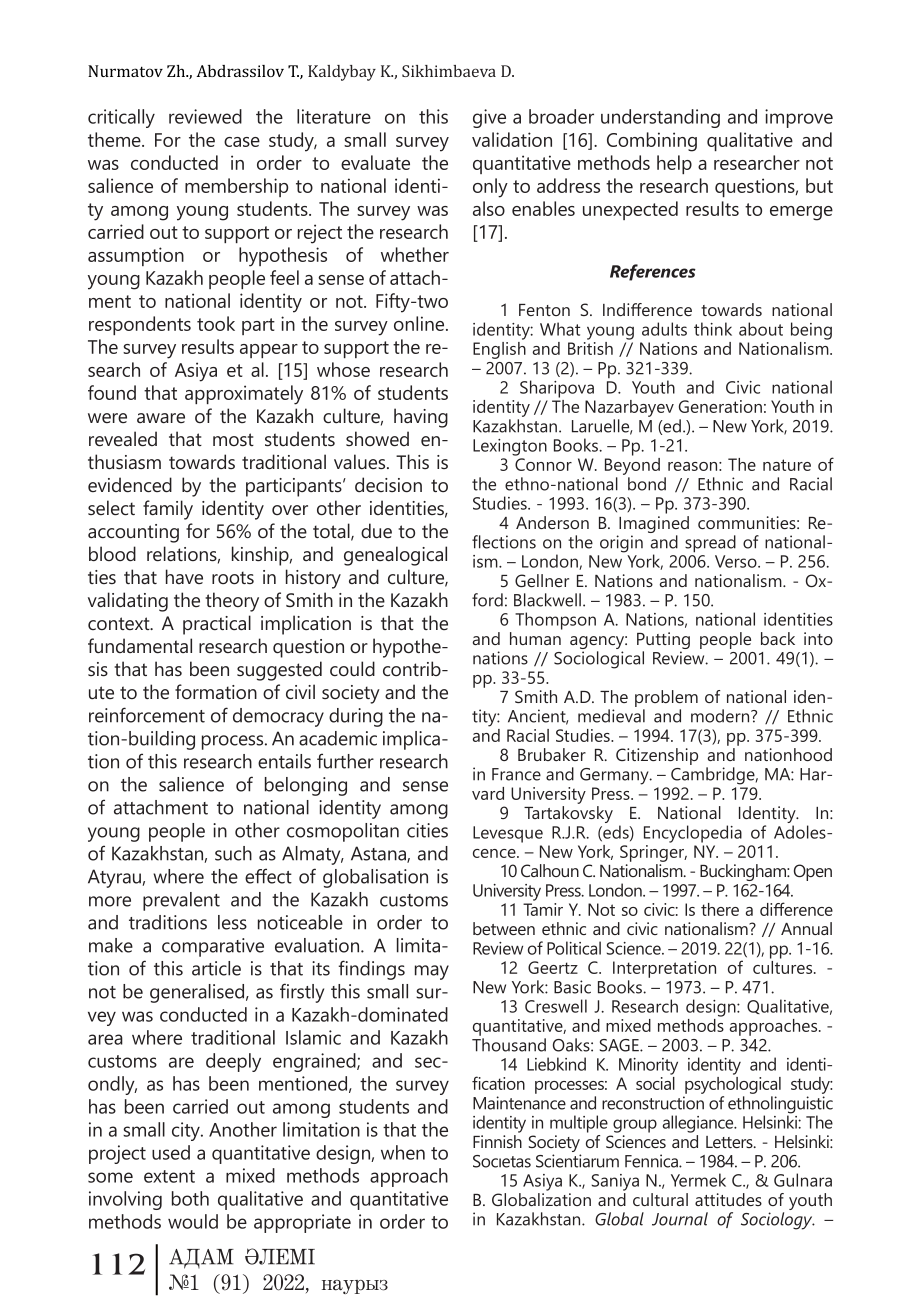 This screenshot has height=1316, width=921. I want to click on modern, so click(721, 716).
